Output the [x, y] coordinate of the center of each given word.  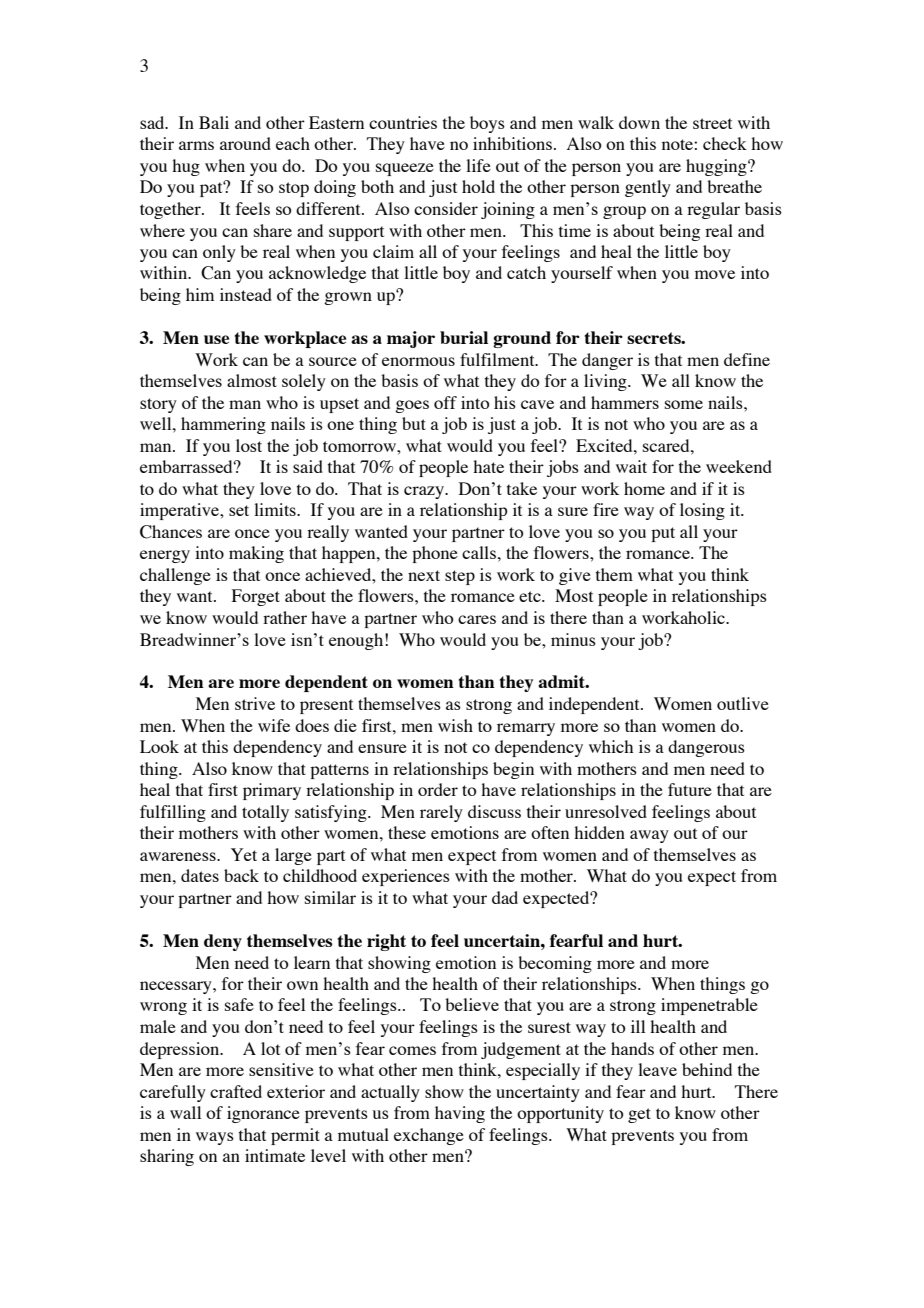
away [649, 836]
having [460, 1114]
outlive [743, 703]
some [684, 404]
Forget [256, 597]
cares [477, 619]
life [478, 165]
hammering [223, 425]
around [245, 143]
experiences [406, 877]
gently [648, 188]
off [445, 402]
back [241, 875]
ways [215, 1138]
